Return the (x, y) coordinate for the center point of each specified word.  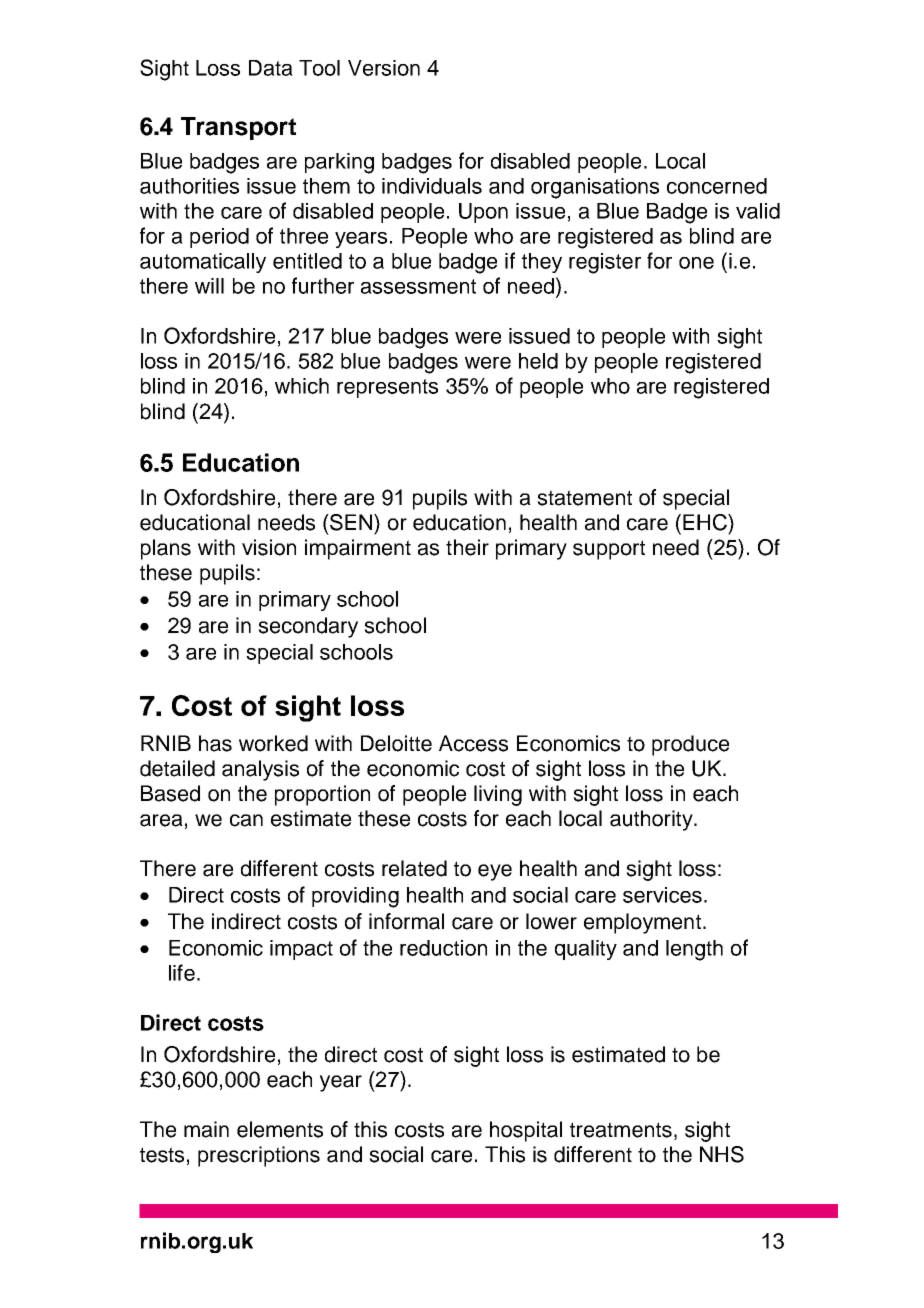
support (609, 550)
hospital (526, 1131)
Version (384, 68)
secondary (308, 627)
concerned (717, 186)
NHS (722, 1154)
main (206, 1129)
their (467, 547)
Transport (238, 128)
